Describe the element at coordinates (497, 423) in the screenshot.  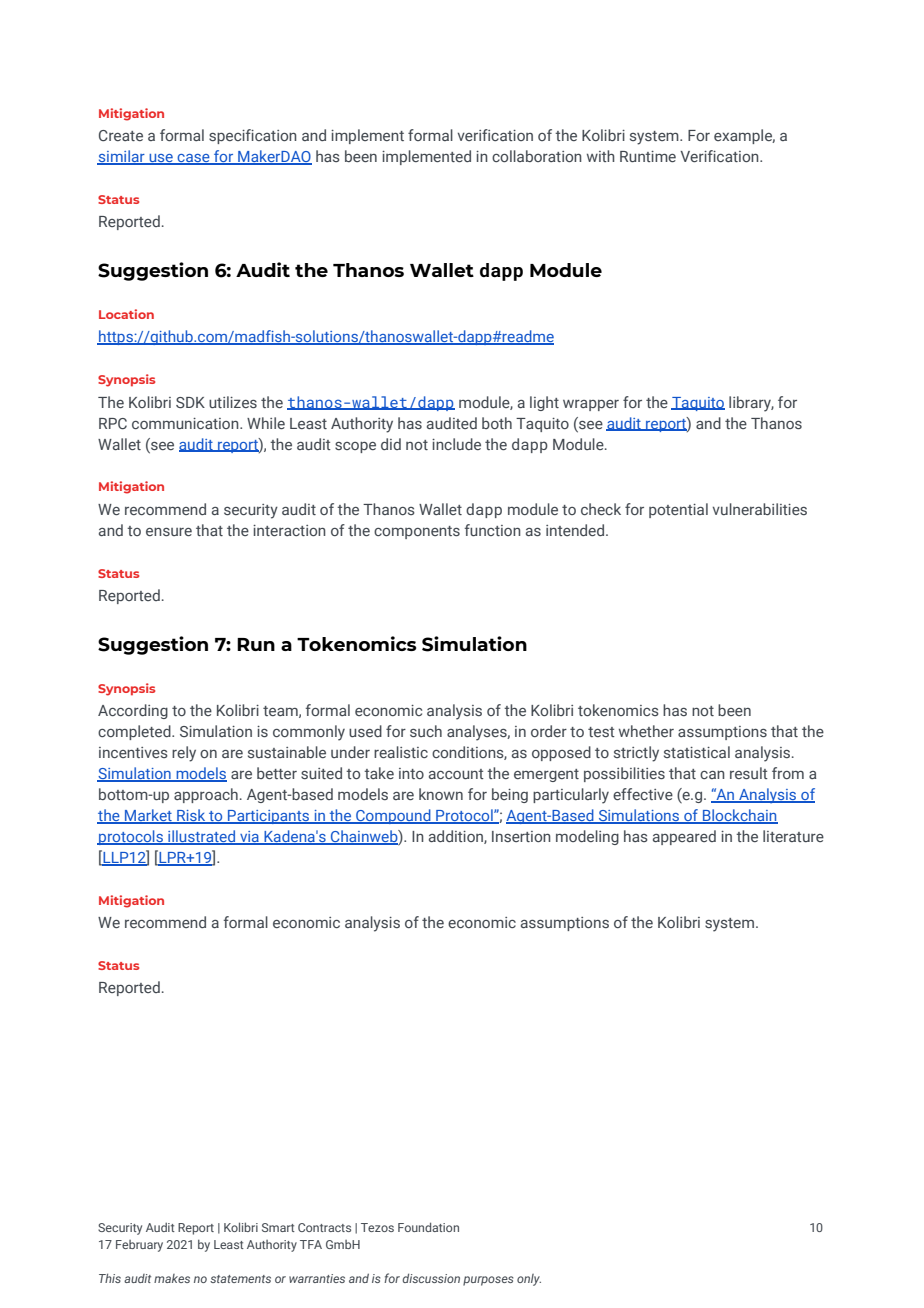
I see `both` at that location.
